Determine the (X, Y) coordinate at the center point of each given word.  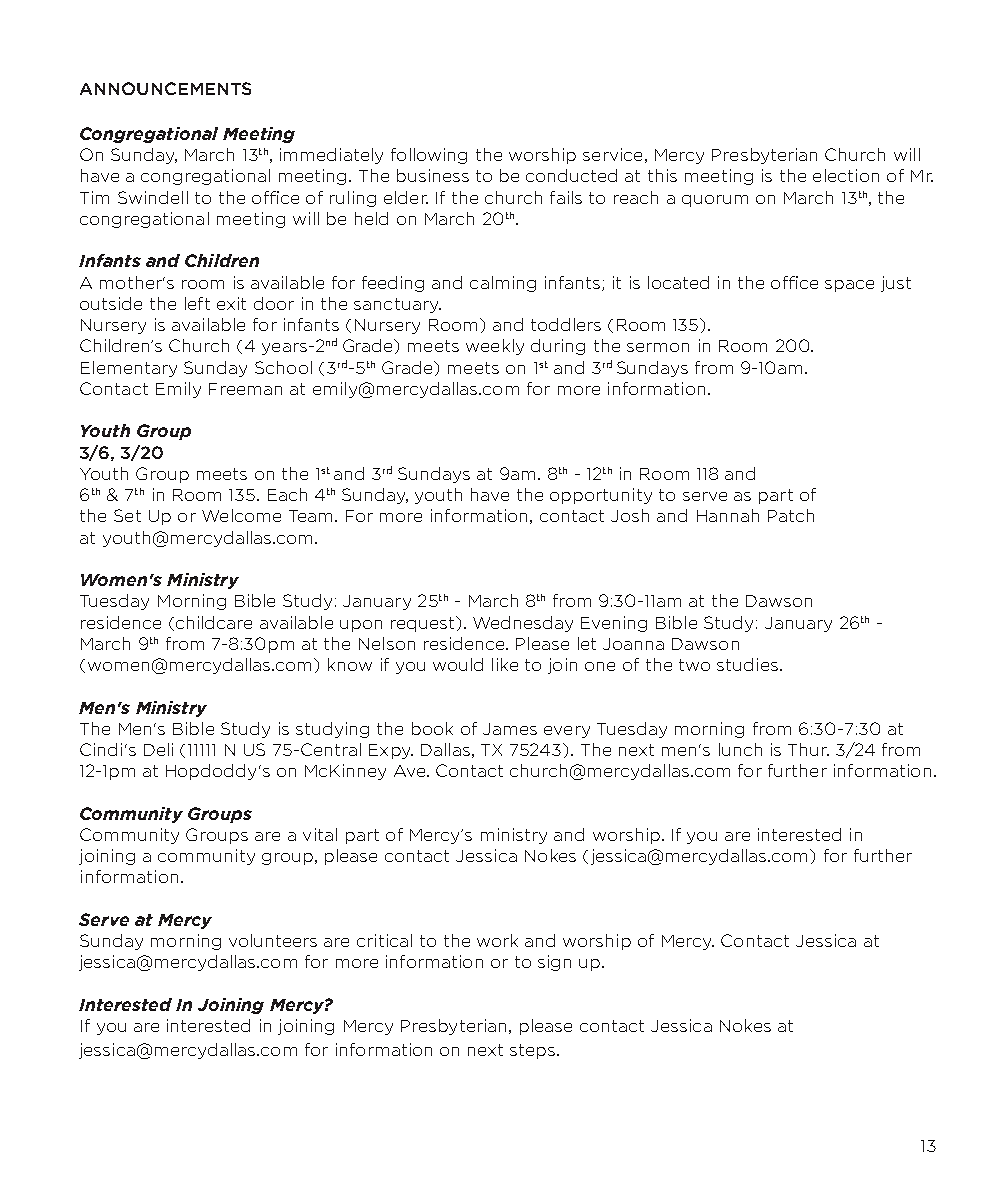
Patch (791, 515)
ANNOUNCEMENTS (165, 88)
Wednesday (523, 624)
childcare (212, 623)
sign (554, 963)
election (846, 175)
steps (534, 1051)
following (429, 156)
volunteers (273, 940)
